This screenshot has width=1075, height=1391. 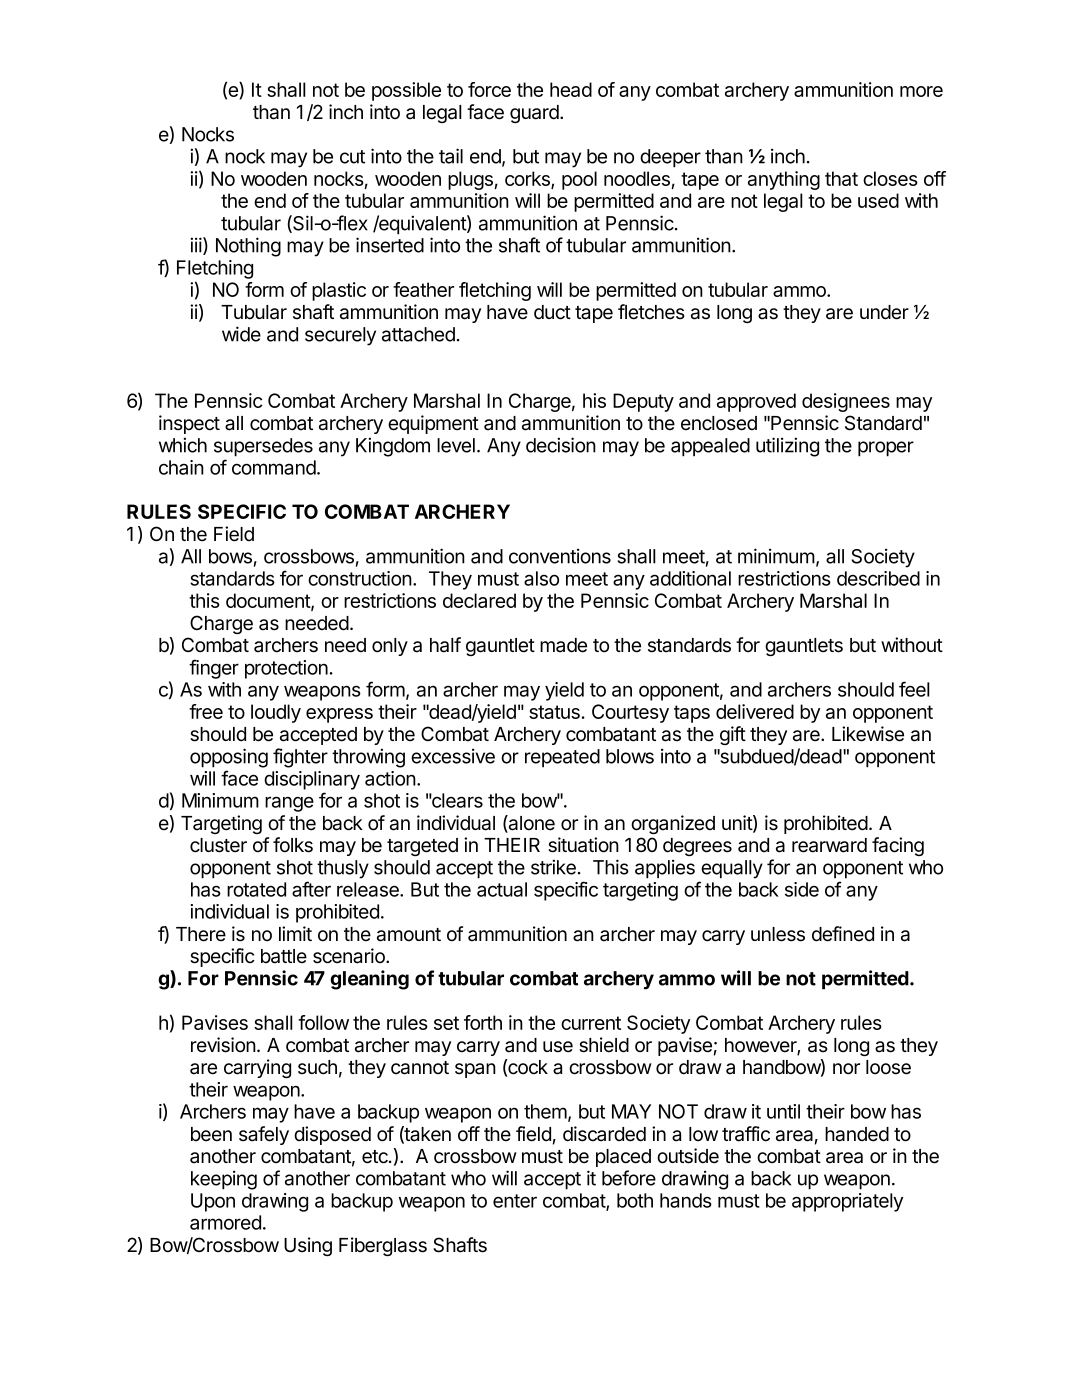 I want to click on cut, so click(x=352, y=157).
